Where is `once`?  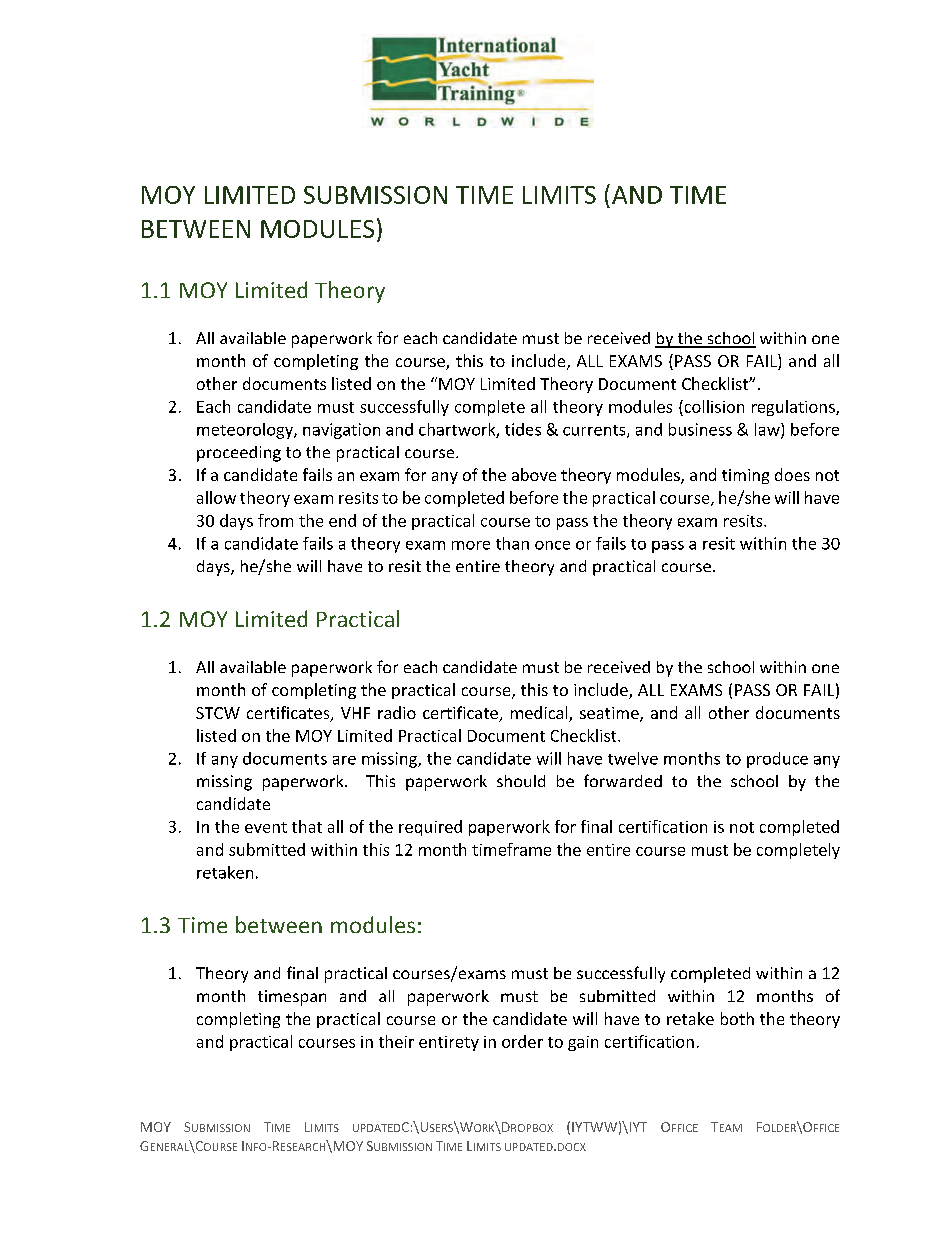
once is located at coordinates (552, 545).
